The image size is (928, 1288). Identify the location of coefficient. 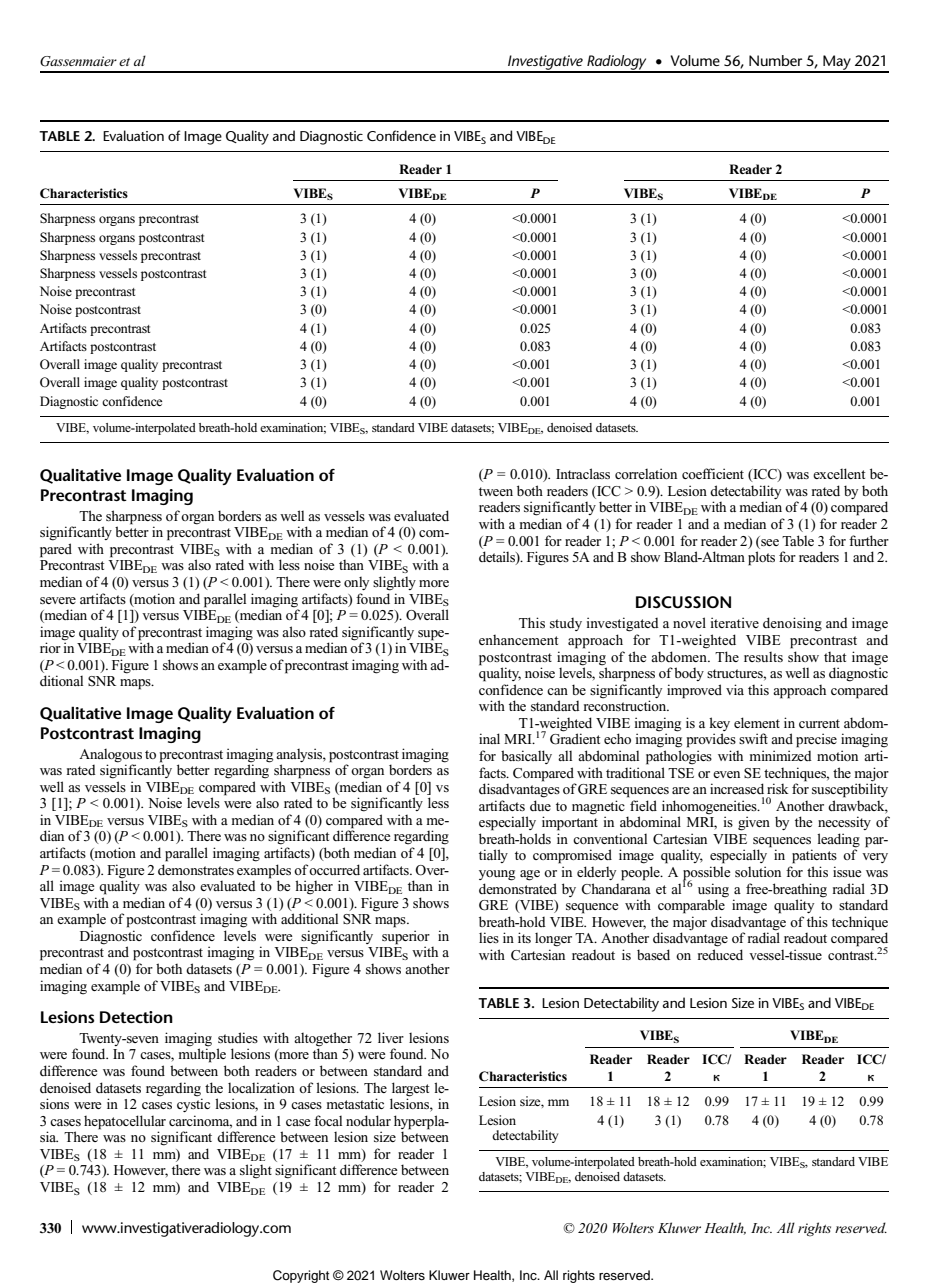
(713, 473).
